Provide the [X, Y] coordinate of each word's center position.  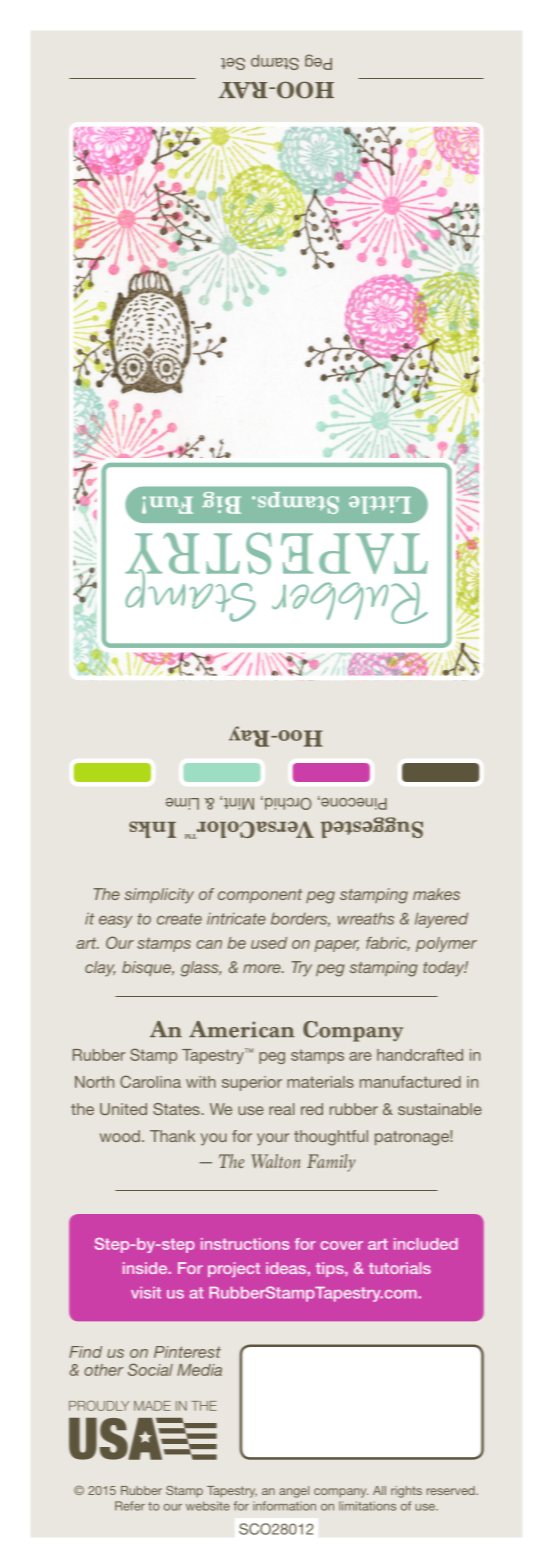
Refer [130, 1506]
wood [120, 1136]
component [260, 896]
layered [441, 920]
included [426, 1244]
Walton [275, 1161]
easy [115, 922]
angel [294, 1492]
